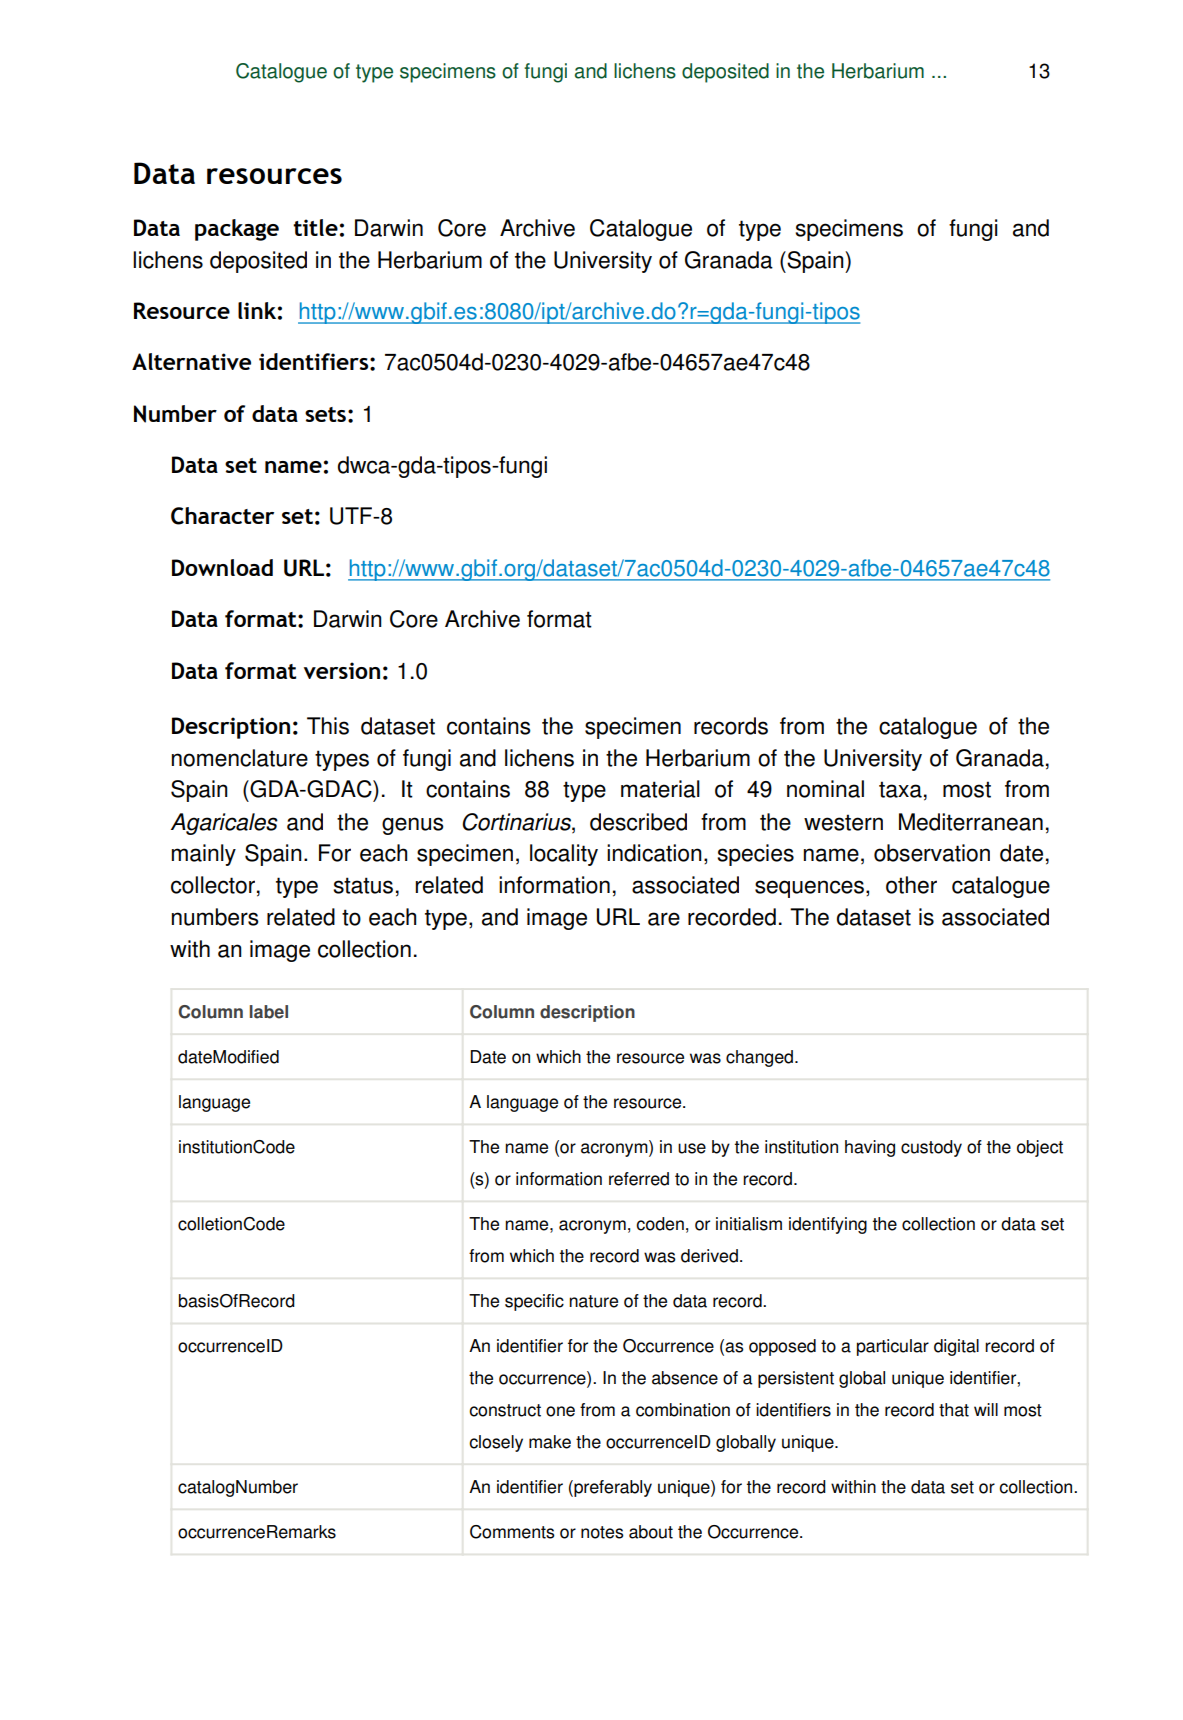  Describe the element at coordinates (825, 789) in the screenshot. I see `nominal` at that location.
